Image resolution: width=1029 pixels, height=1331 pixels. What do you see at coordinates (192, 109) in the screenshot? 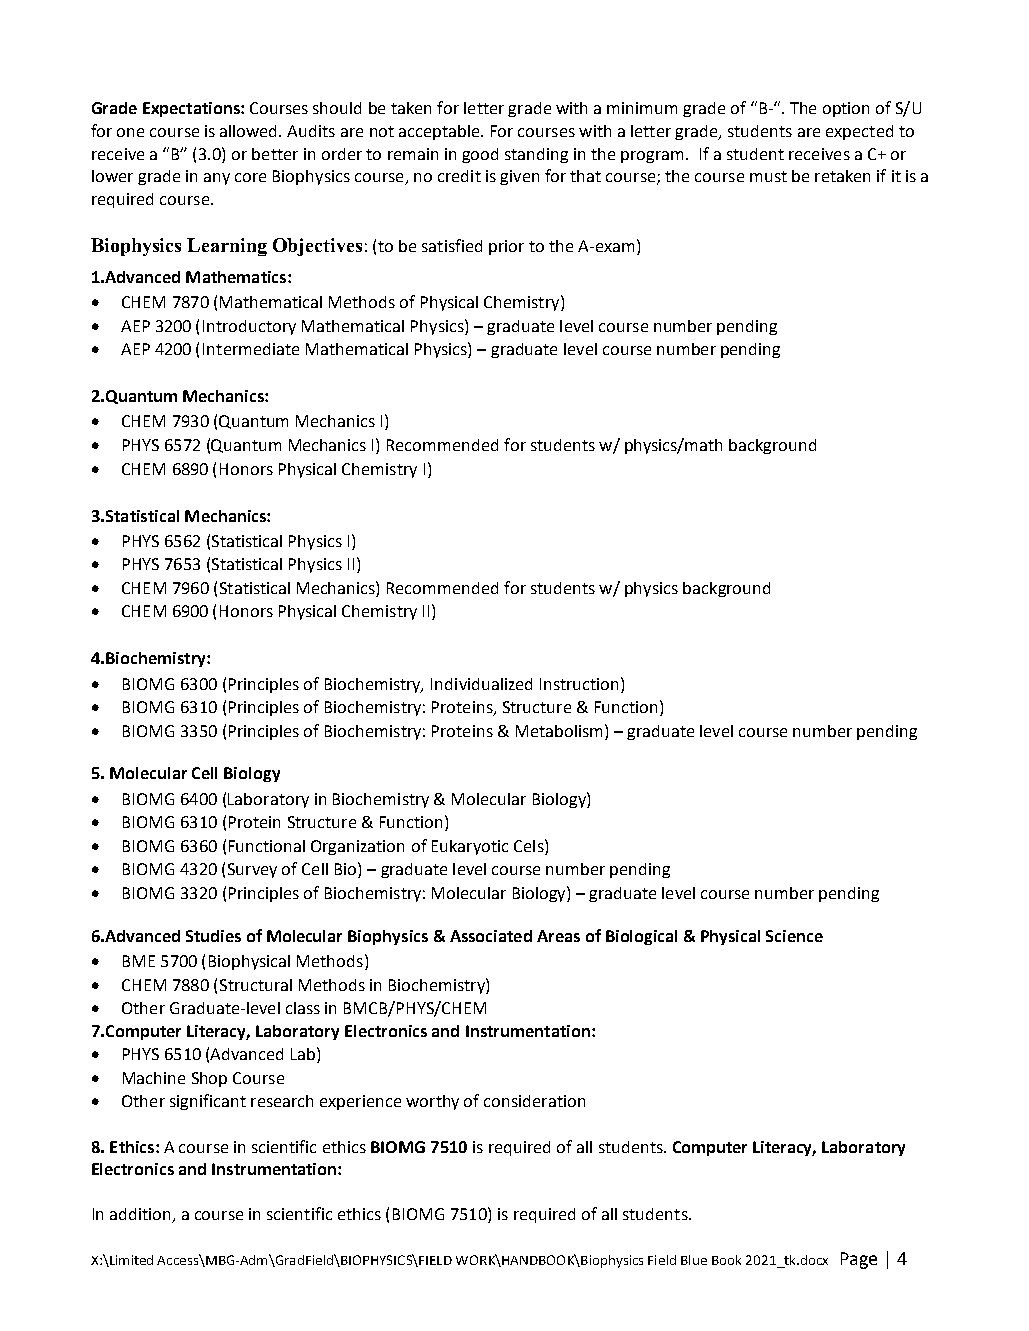
I see `Expectations` at bounding box center [192, 109].
